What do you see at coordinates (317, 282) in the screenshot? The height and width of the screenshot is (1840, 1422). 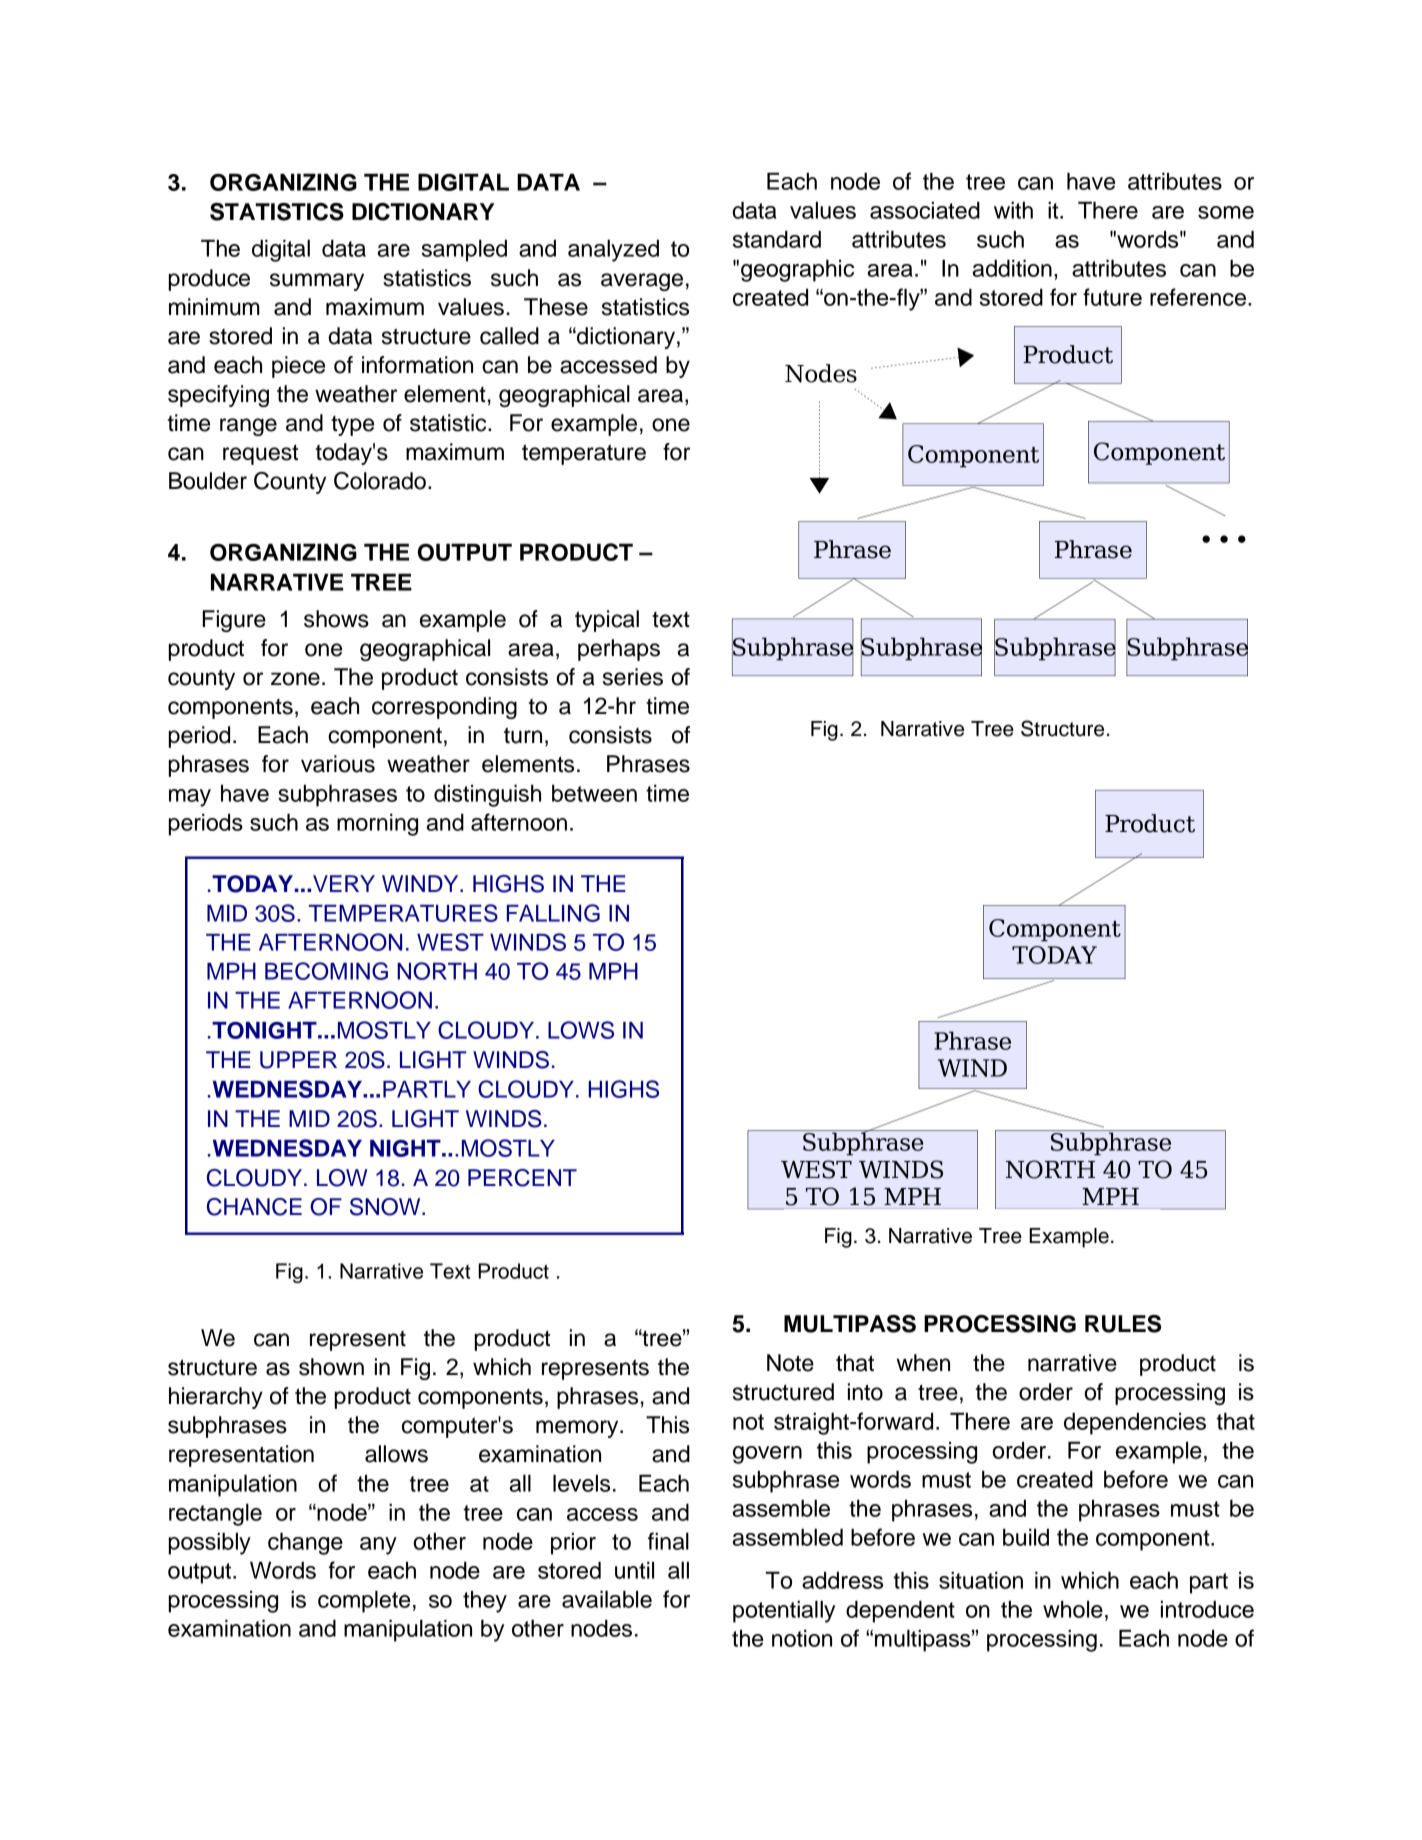 I see `summary` at bounding box center [317, 282].
